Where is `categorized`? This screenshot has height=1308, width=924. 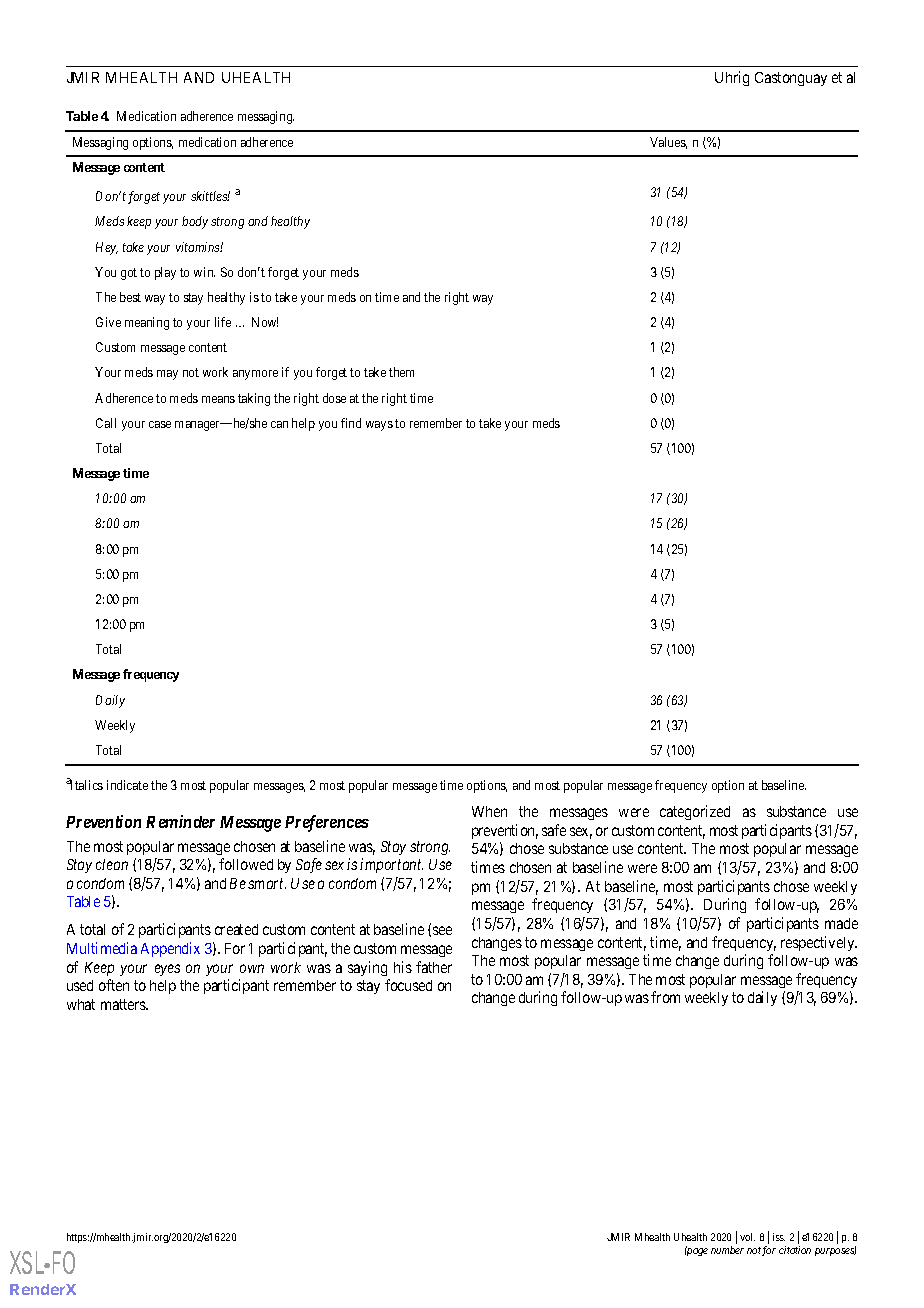 categorized is located at coordinates (695, 812).
